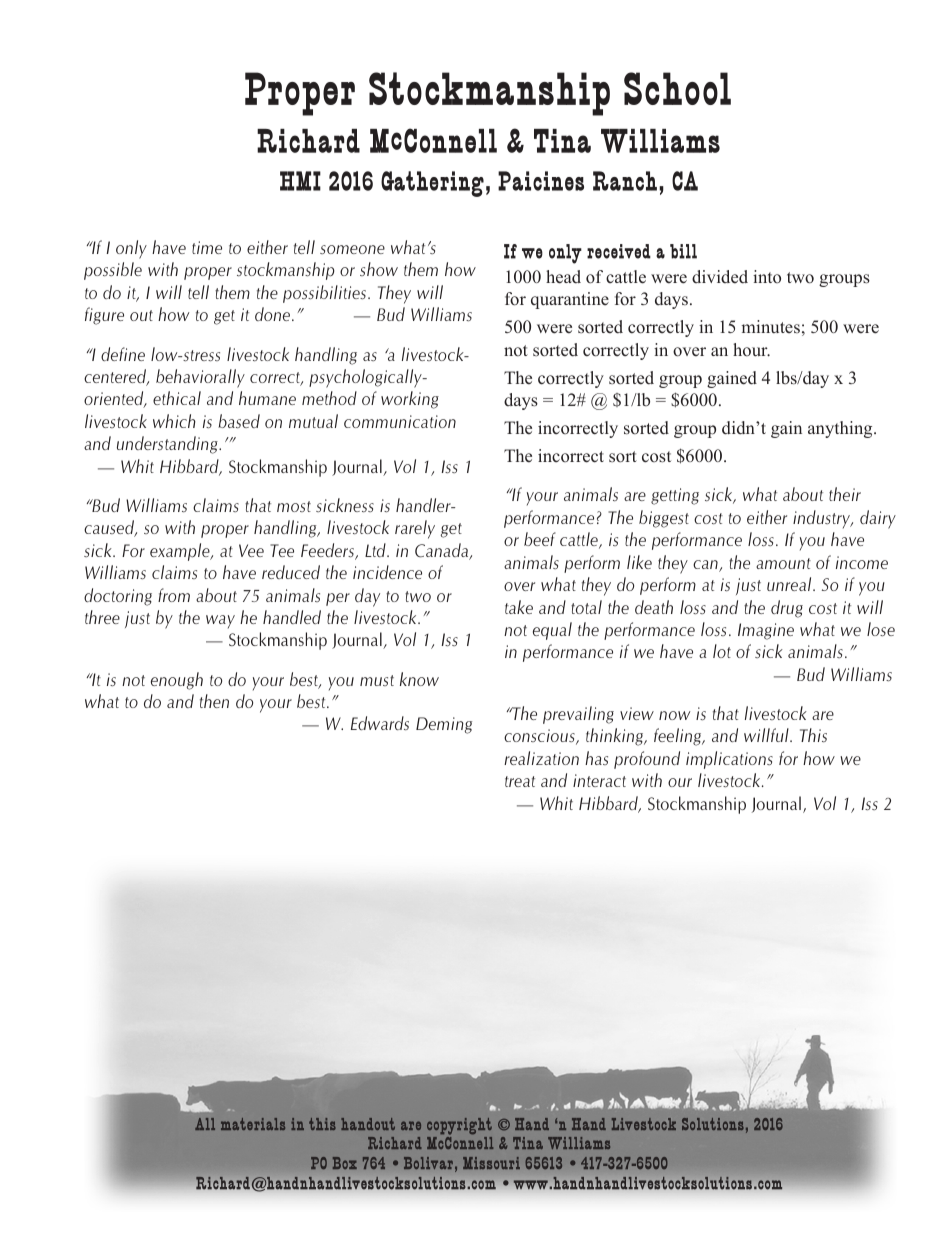 This document has height=1233, width=952. What do you see at coordinates (677, 88) in the document?
I see `School` at bounding box center [677, 88].
